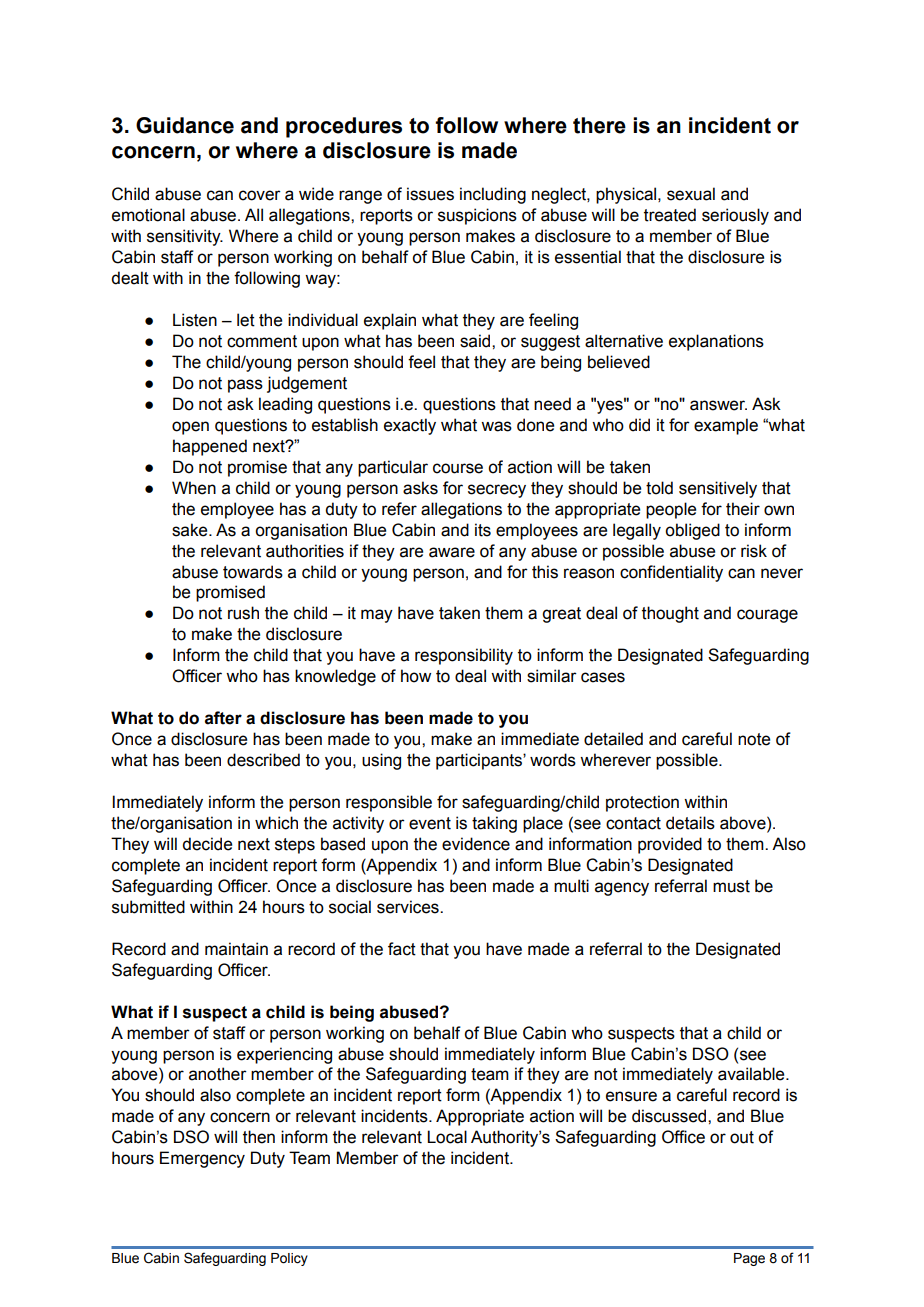 The width and height of the image is (924, 1307). Describe the element at coordinates (289, 1259) in the image. I see `Policy` at that location.
